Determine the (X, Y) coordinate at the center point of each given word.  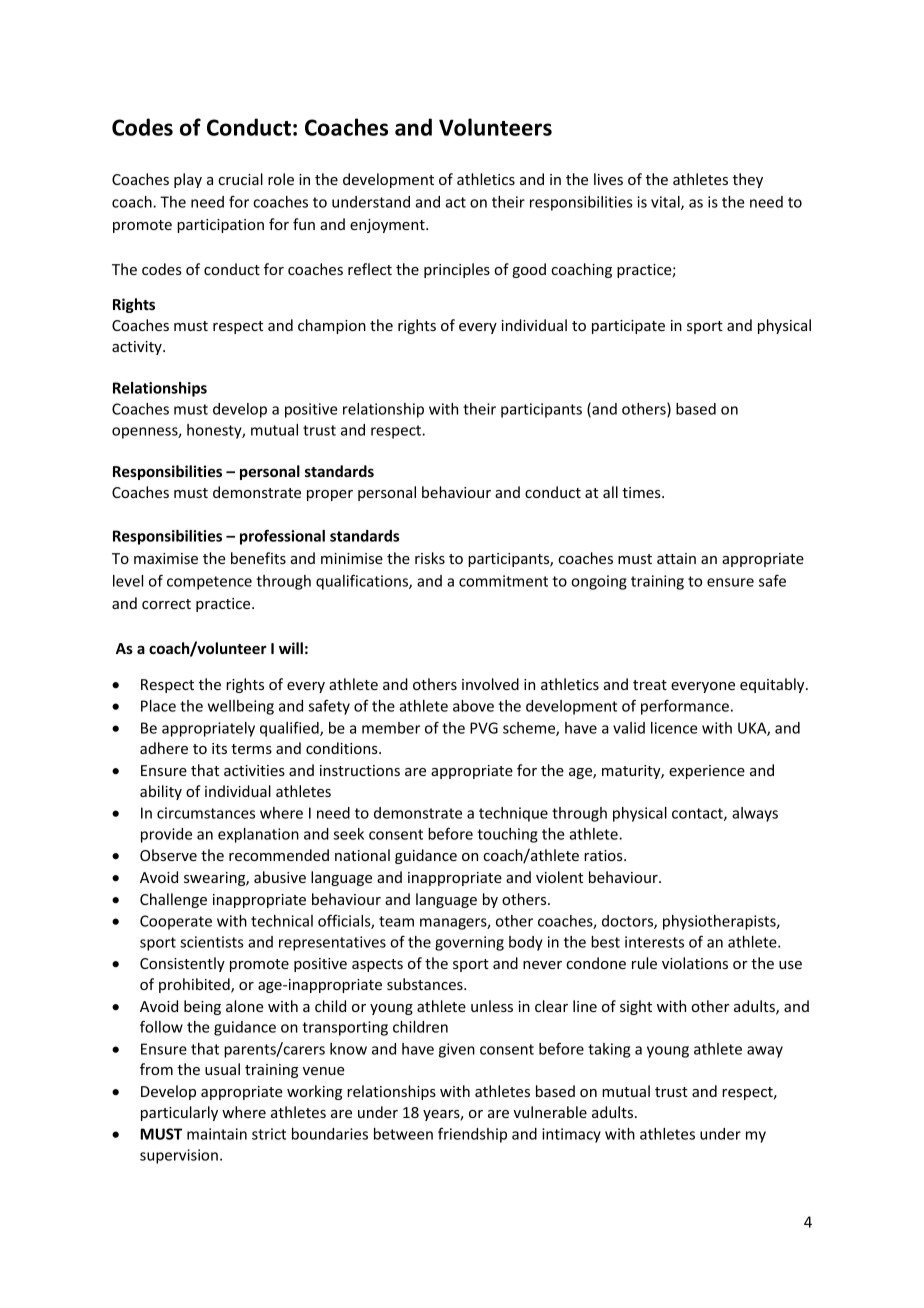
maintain (217, 1134)
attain (676, 558)
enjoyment (388, 226)
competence (209, 583)
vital (666, 203)
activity (138, 348)
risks (430, 558)
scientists (212, 942)
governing (469, 943)
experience (707, 772)
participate (628, 327)
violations (695, 963)
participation (220, 226)
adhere (164, 748)
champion (332, 326)
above (473, 706)
